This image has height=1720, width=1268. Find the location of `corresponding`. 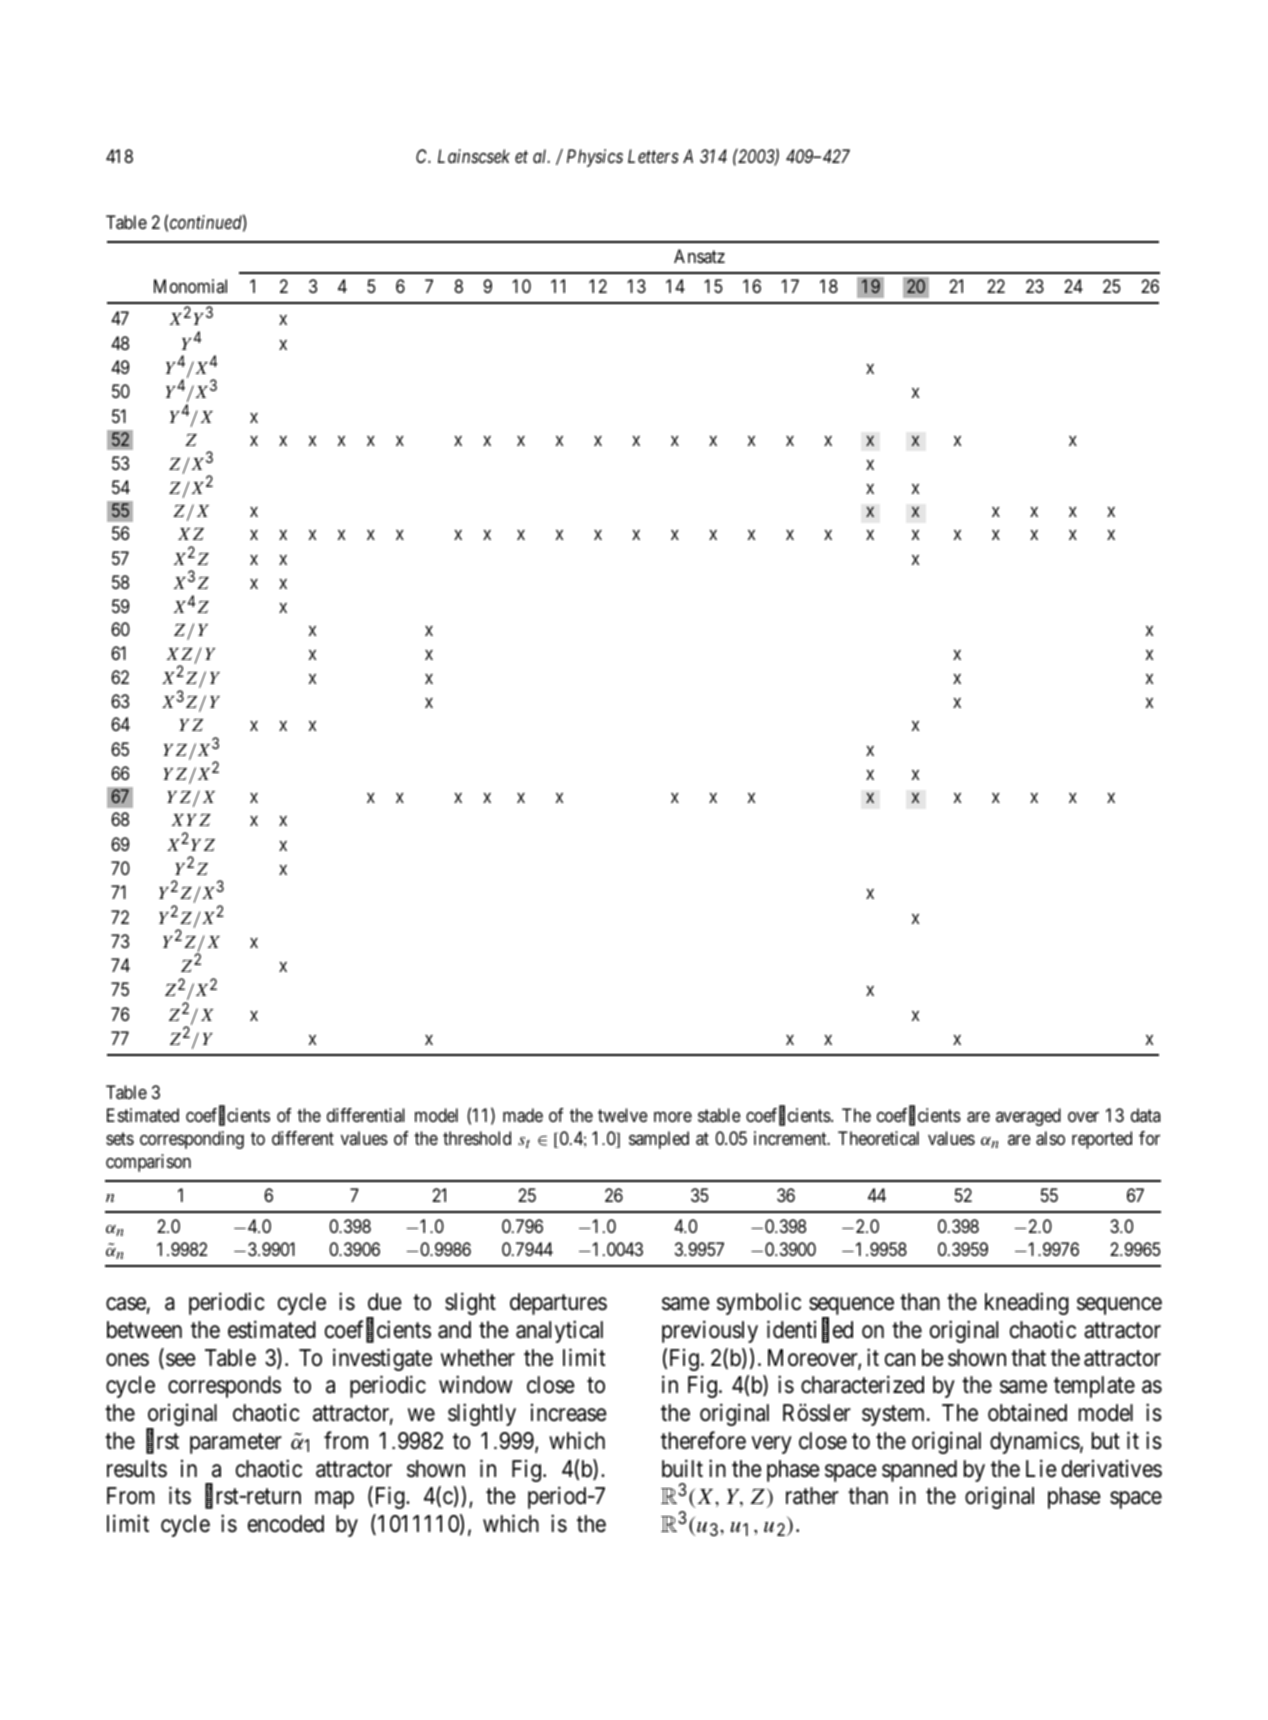

corresponding is located at coordinates (192, 1140).
